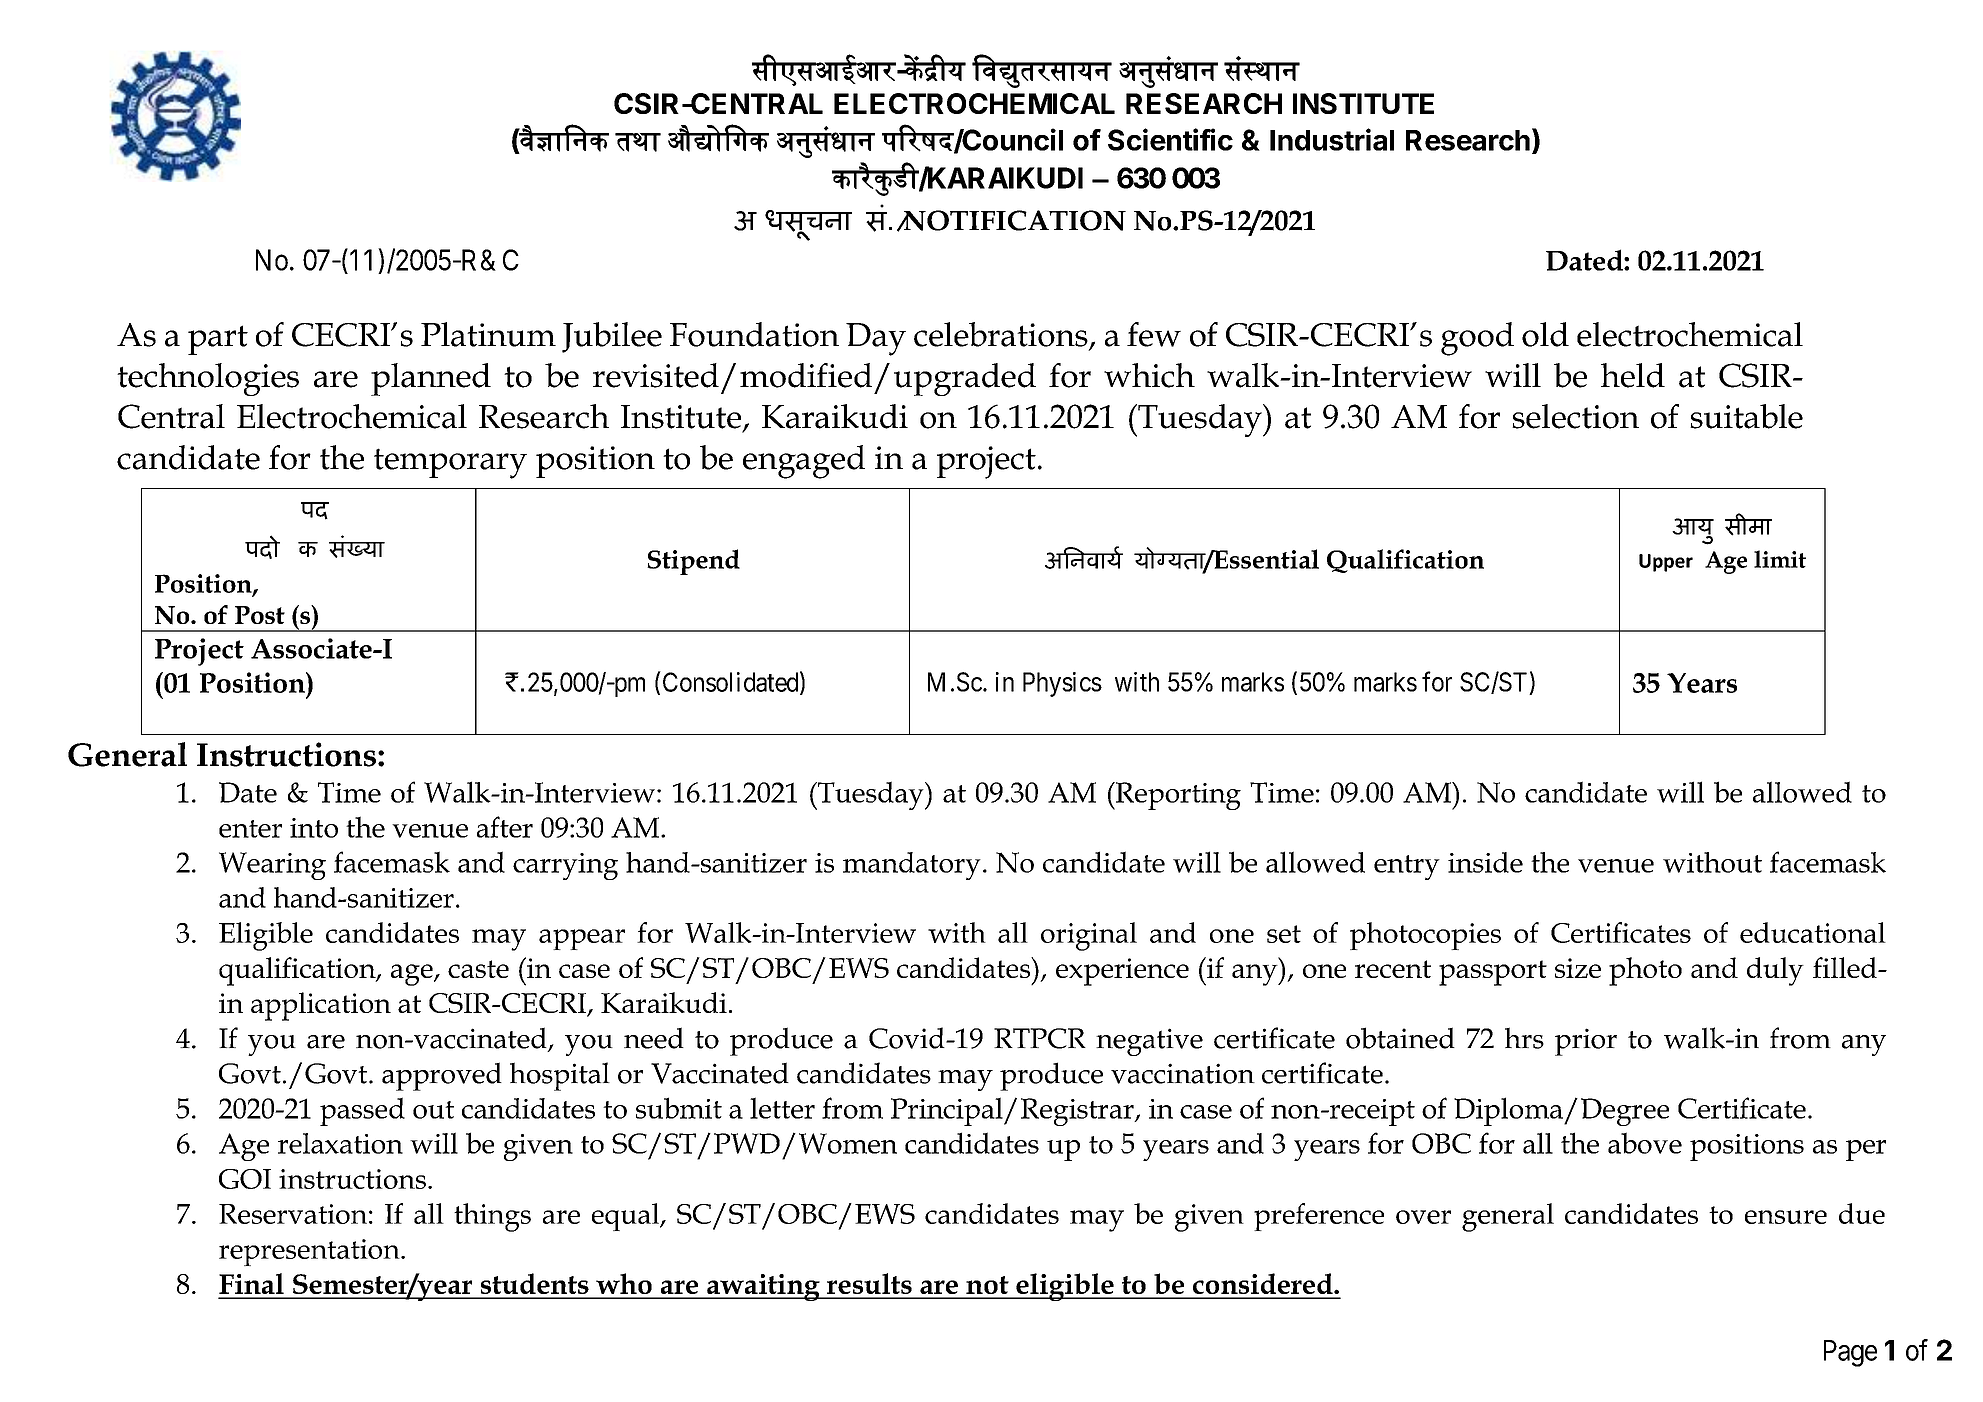 The width and height of the screenshot is (1983, 1402). I want to click on Platinum, so click(488, 334).
